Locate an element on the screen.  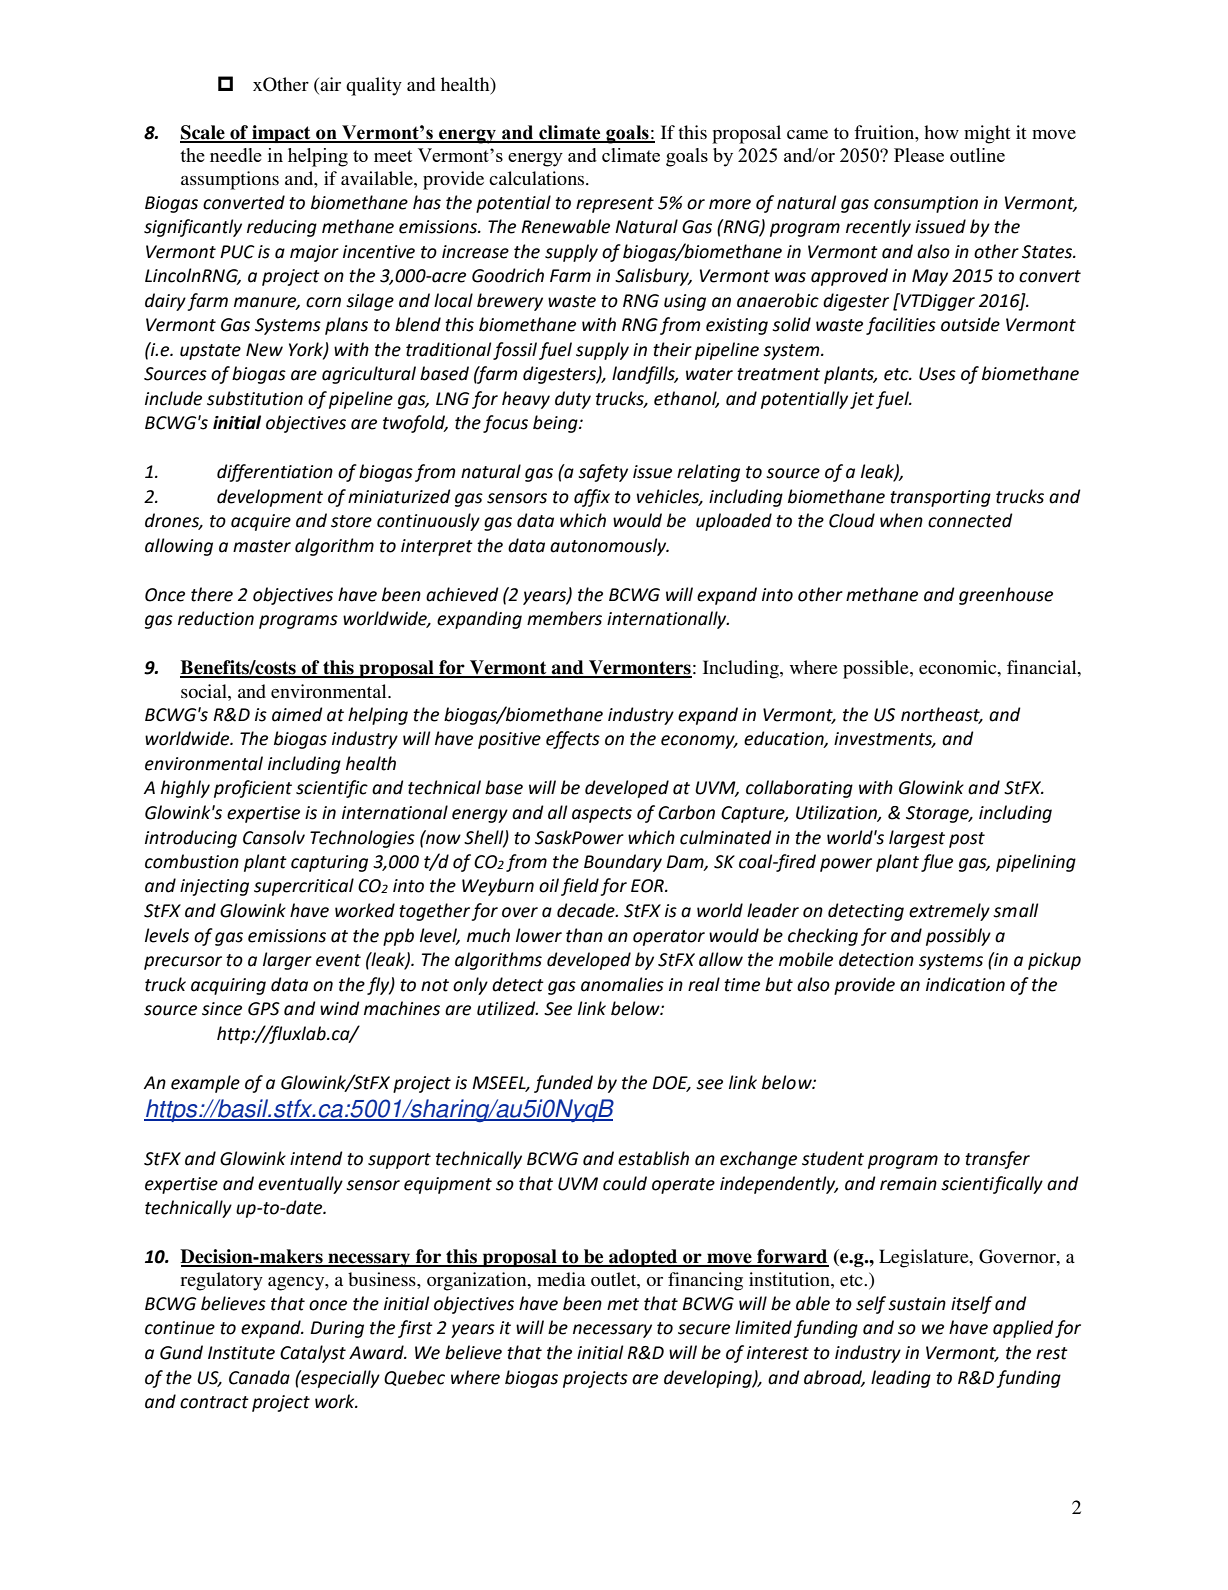
possible is located at coordinates (877, 669).
